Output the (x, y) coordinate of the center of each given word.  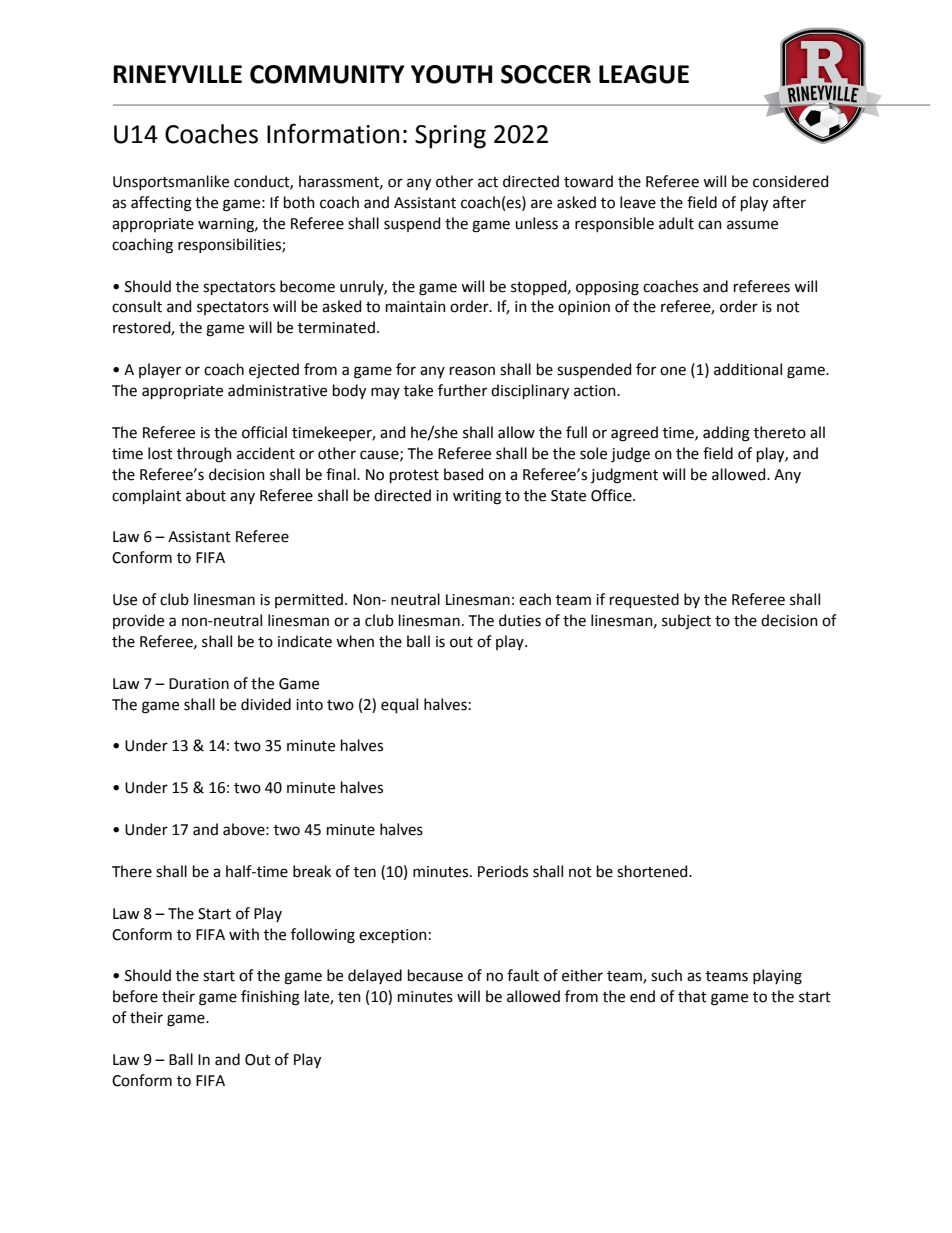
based (463, 474)
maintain (416, 307)
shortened (653, 871)
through (204, 455)
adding (726, 434)
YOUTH (452, 74)
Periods (503, 871)
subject (686, 621)
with (244, 934)
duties (520, 620)
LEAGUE (644, 74)
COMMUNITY (327, 74)
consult (137, 306)
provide (138, 621)
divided (266, 704)
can (710, 225)
